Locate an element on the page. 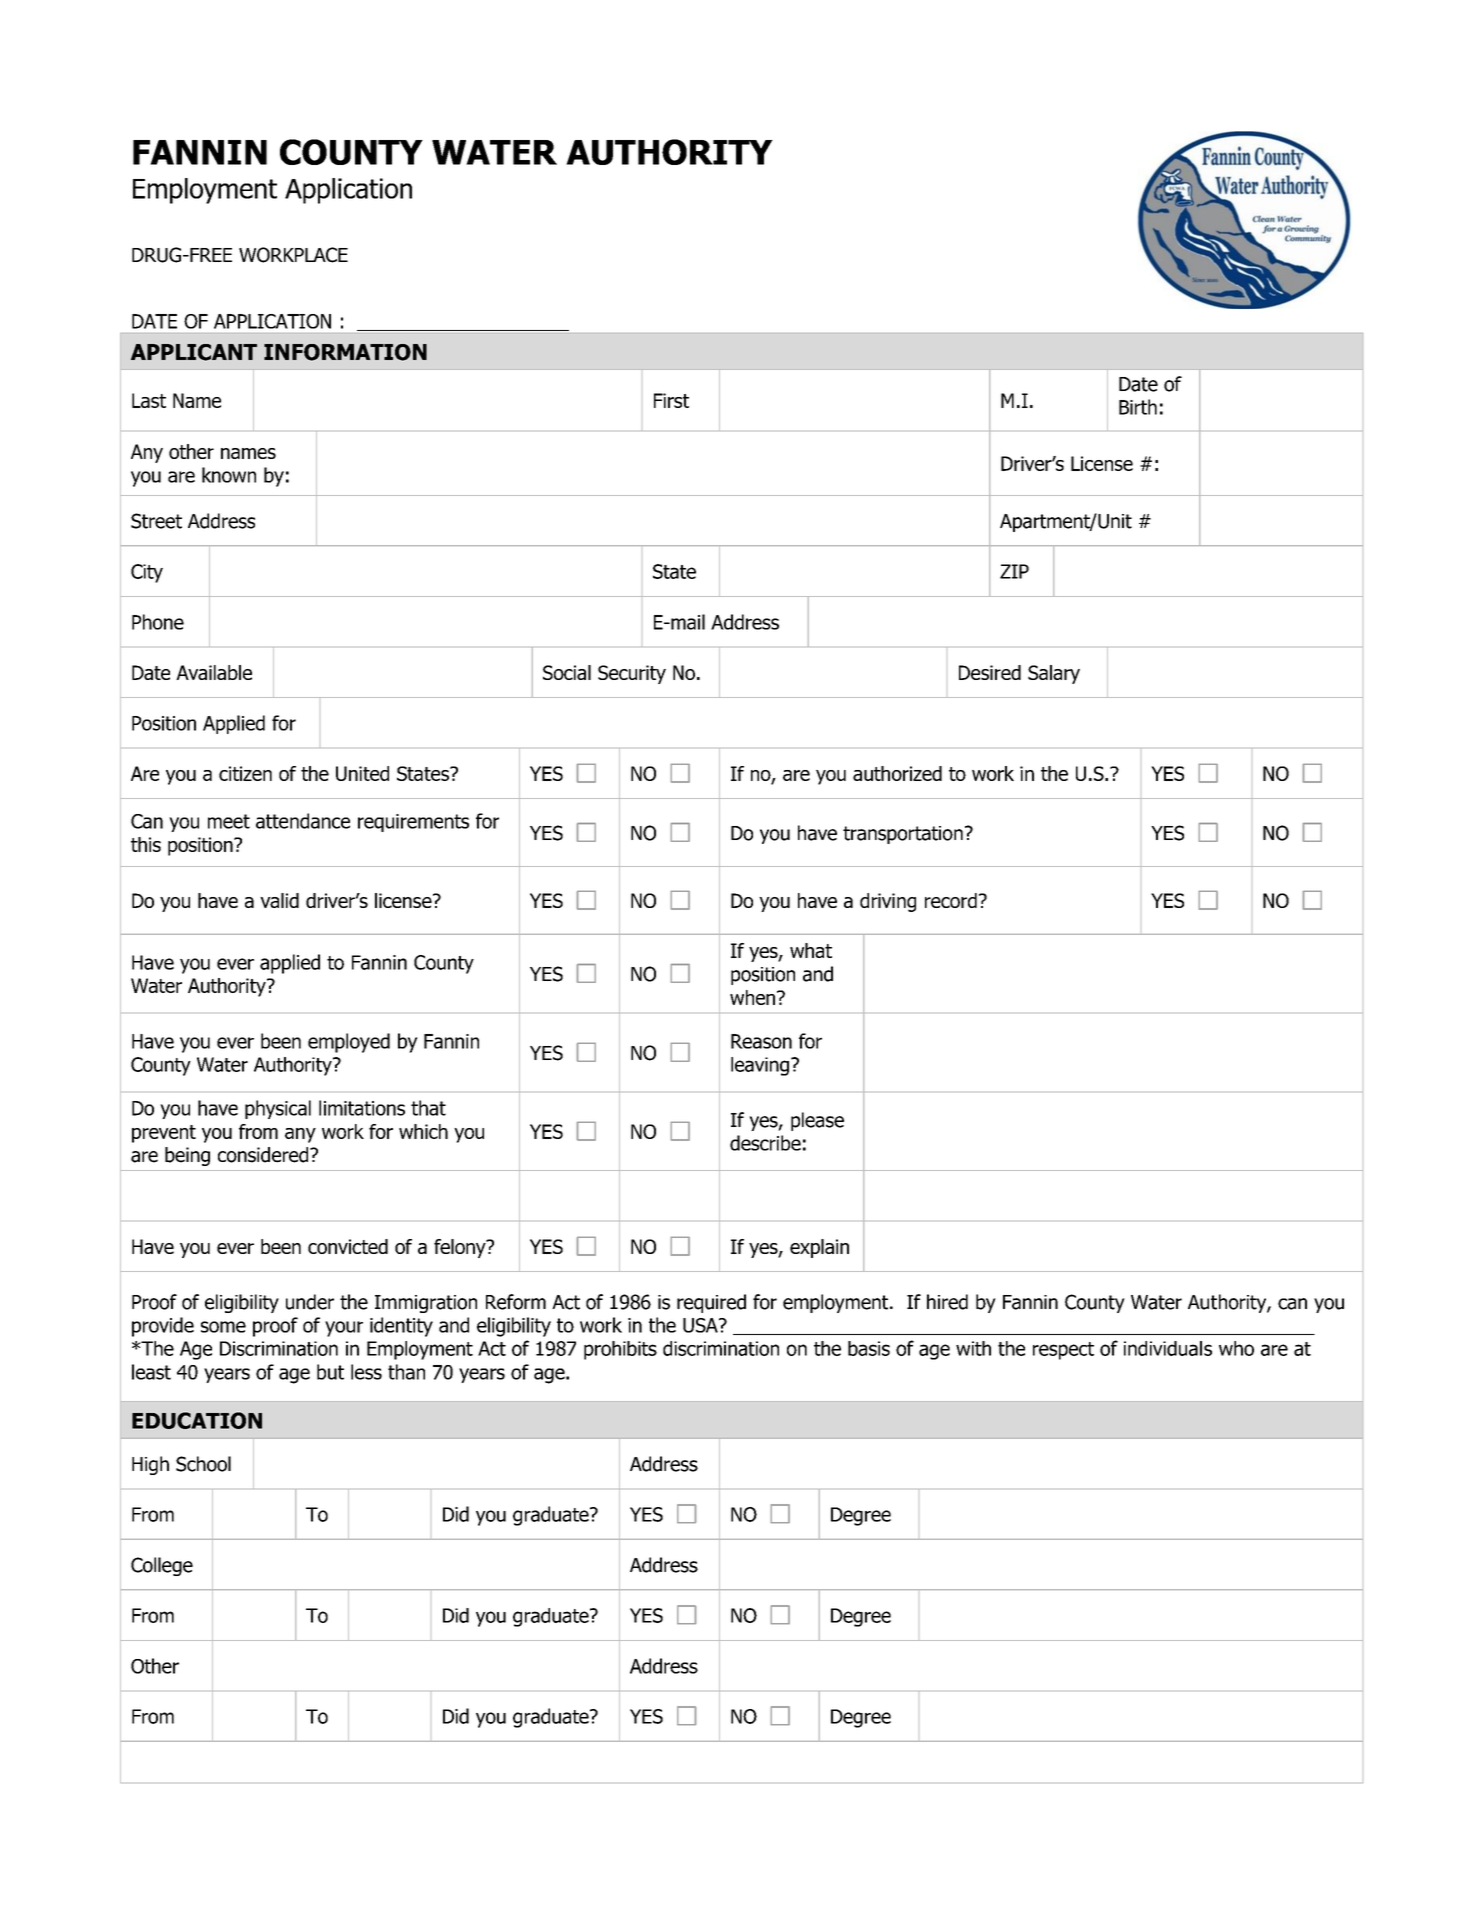 The image size is (1483, 1919). hired is located at coordinates (947, 1302).
